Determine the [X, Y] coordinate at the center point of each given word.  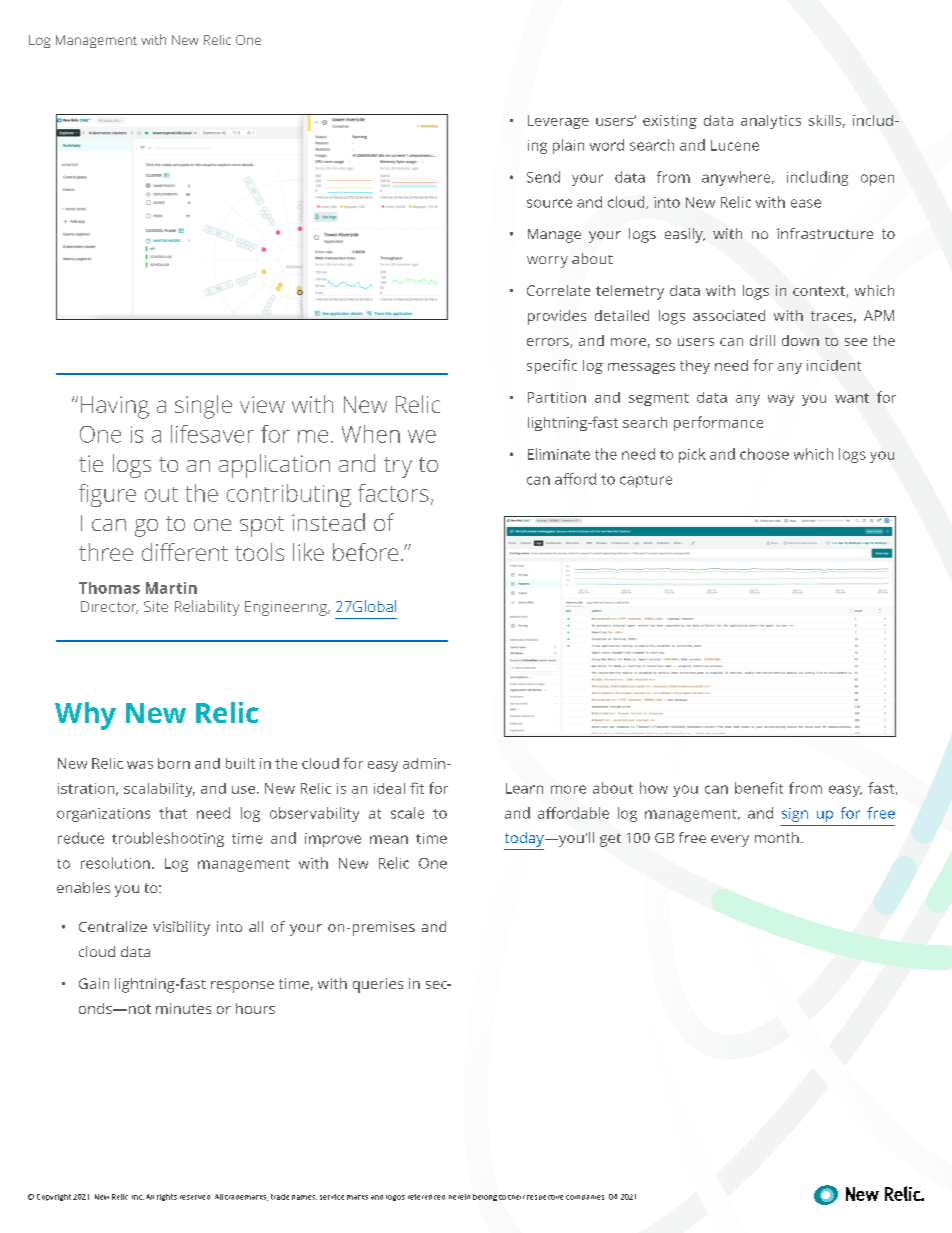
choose [764, 454]
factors [393, 493]
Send [543, 177]
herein [459, 1197]
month [777, 837]
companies [585, 1197]
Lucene [735, 145]
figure [107, 495]
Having [115, 407]
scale [407, 813]
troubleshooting [168, 839]
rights [167, 1197]
